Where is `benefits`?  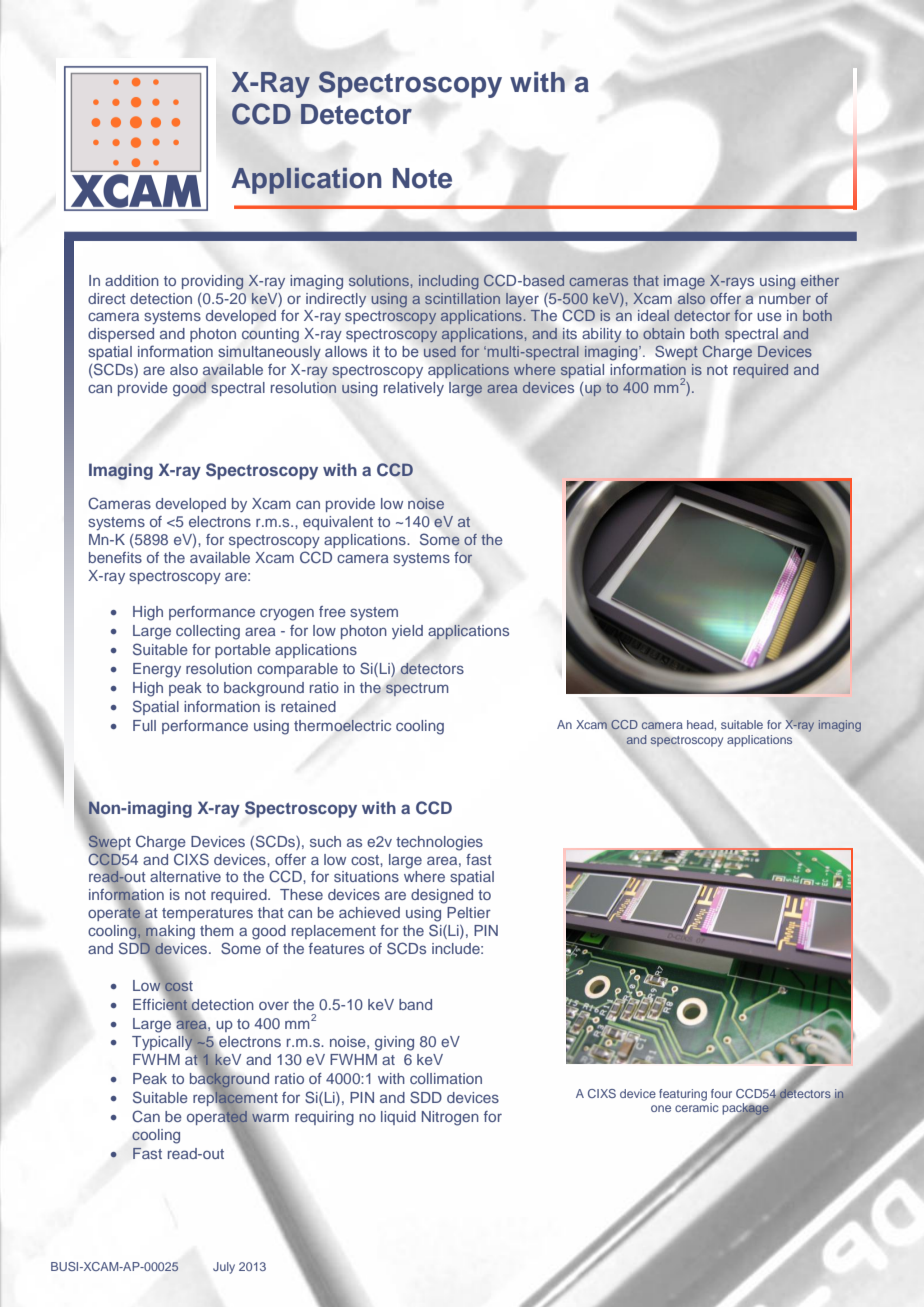 benefits is located at coordinates (115, 557).
